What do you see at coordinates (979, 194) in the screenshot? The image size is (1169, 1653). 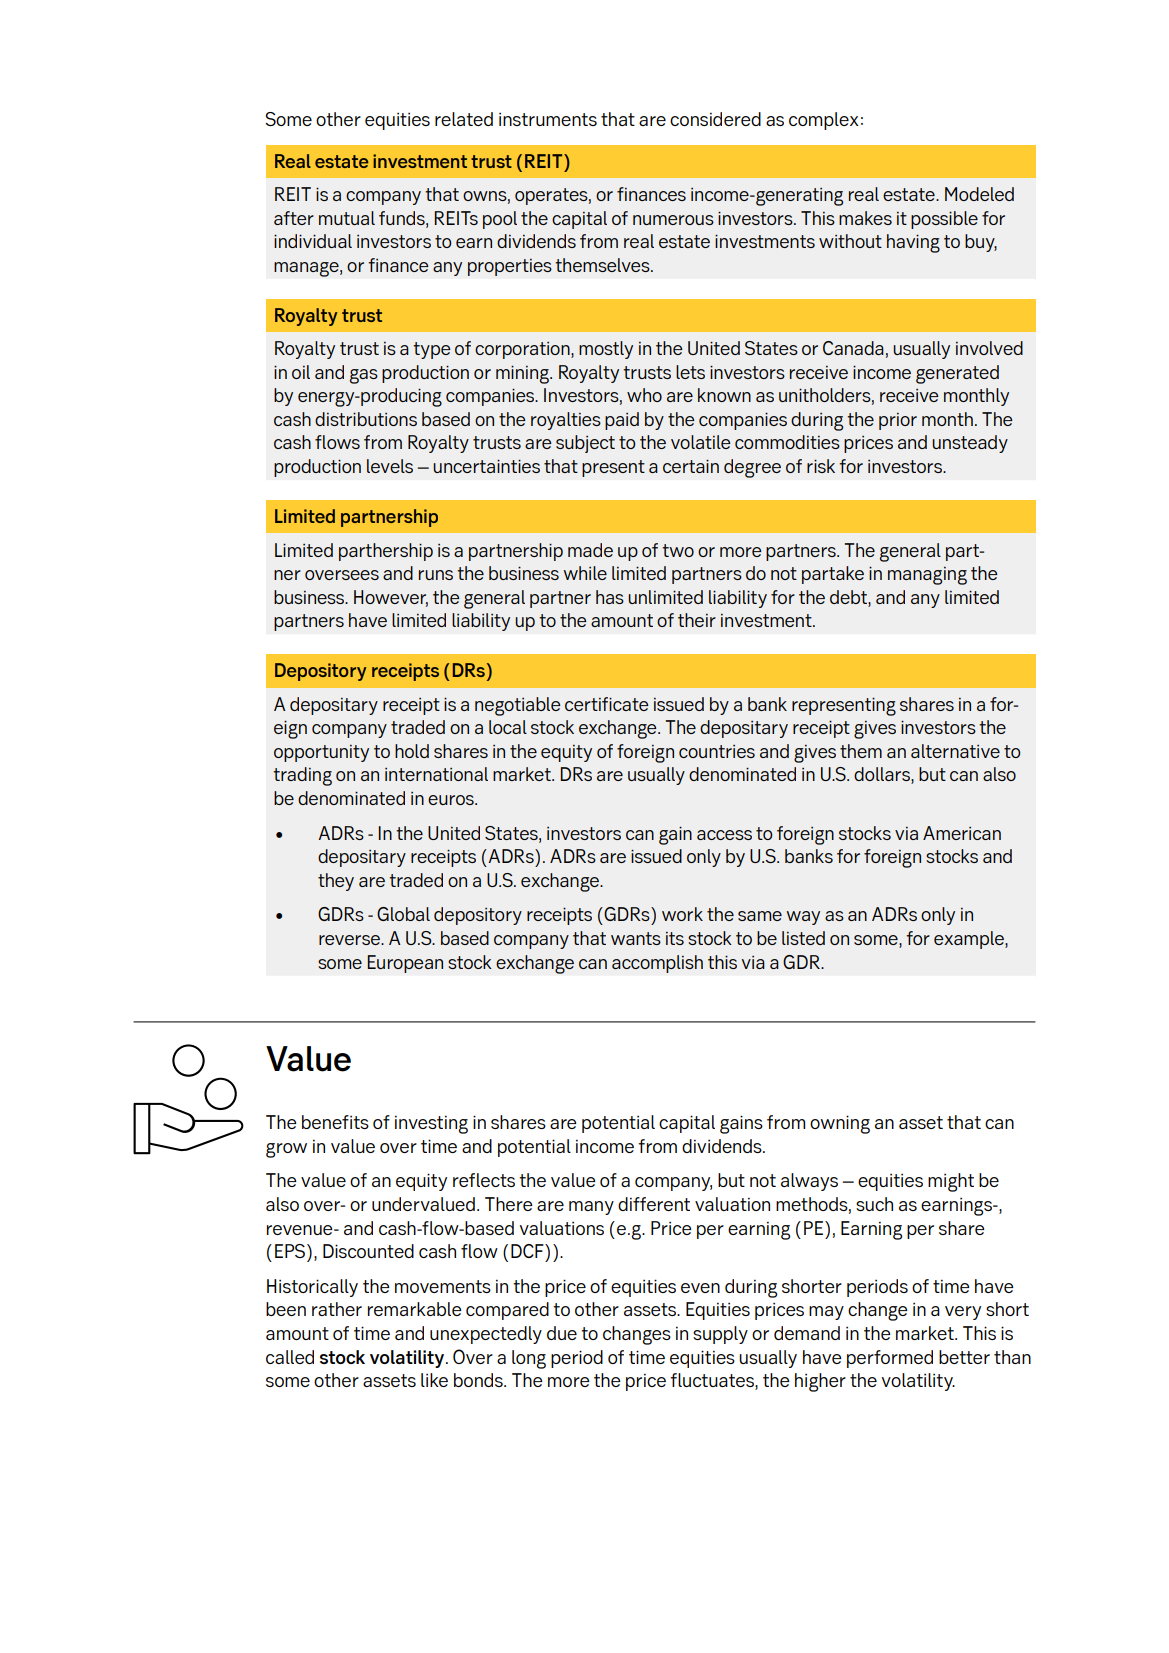 I see `Modeled` at bounding box center [979, 194].
